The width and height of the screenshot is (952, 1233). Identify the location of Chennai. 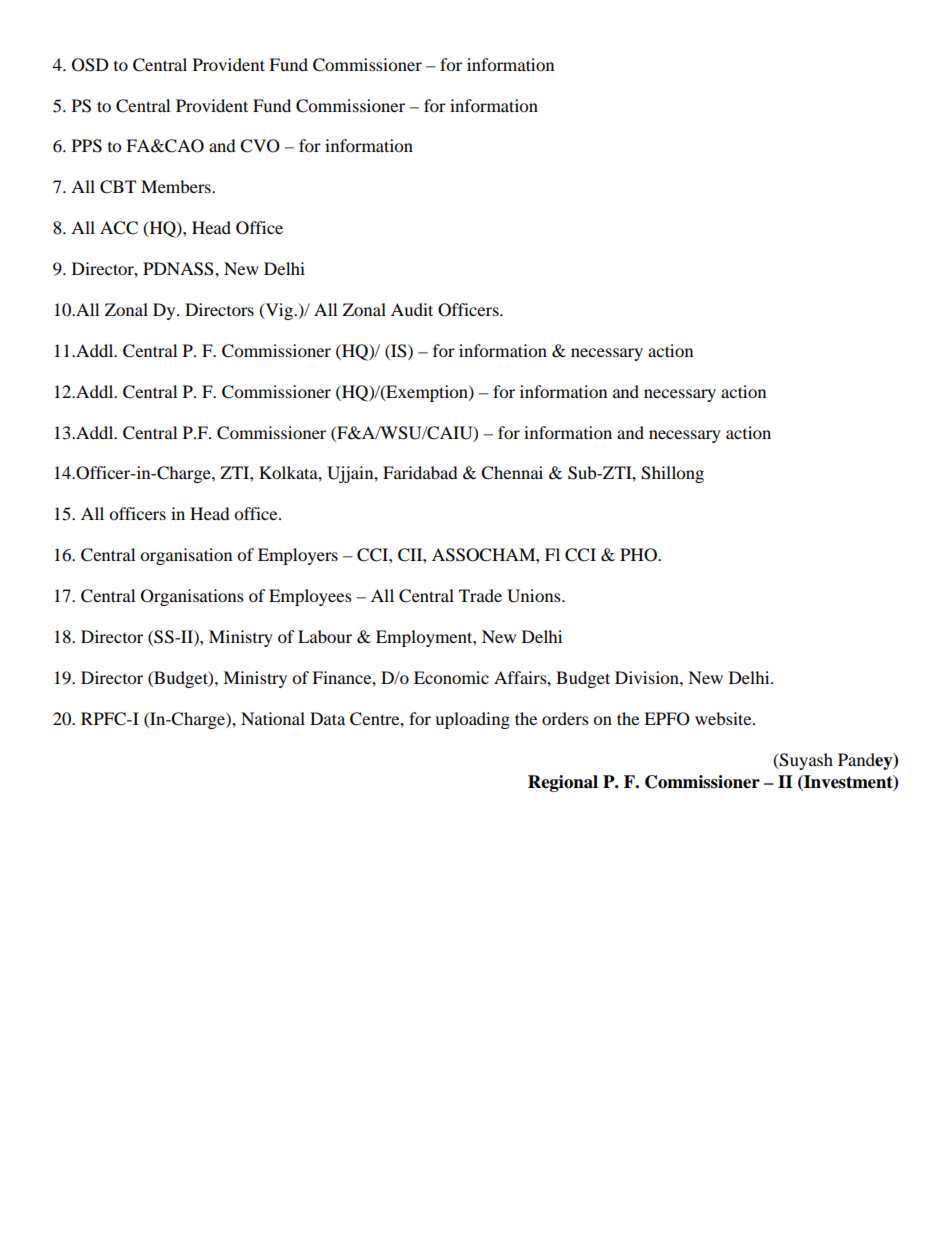
(512, 473).
